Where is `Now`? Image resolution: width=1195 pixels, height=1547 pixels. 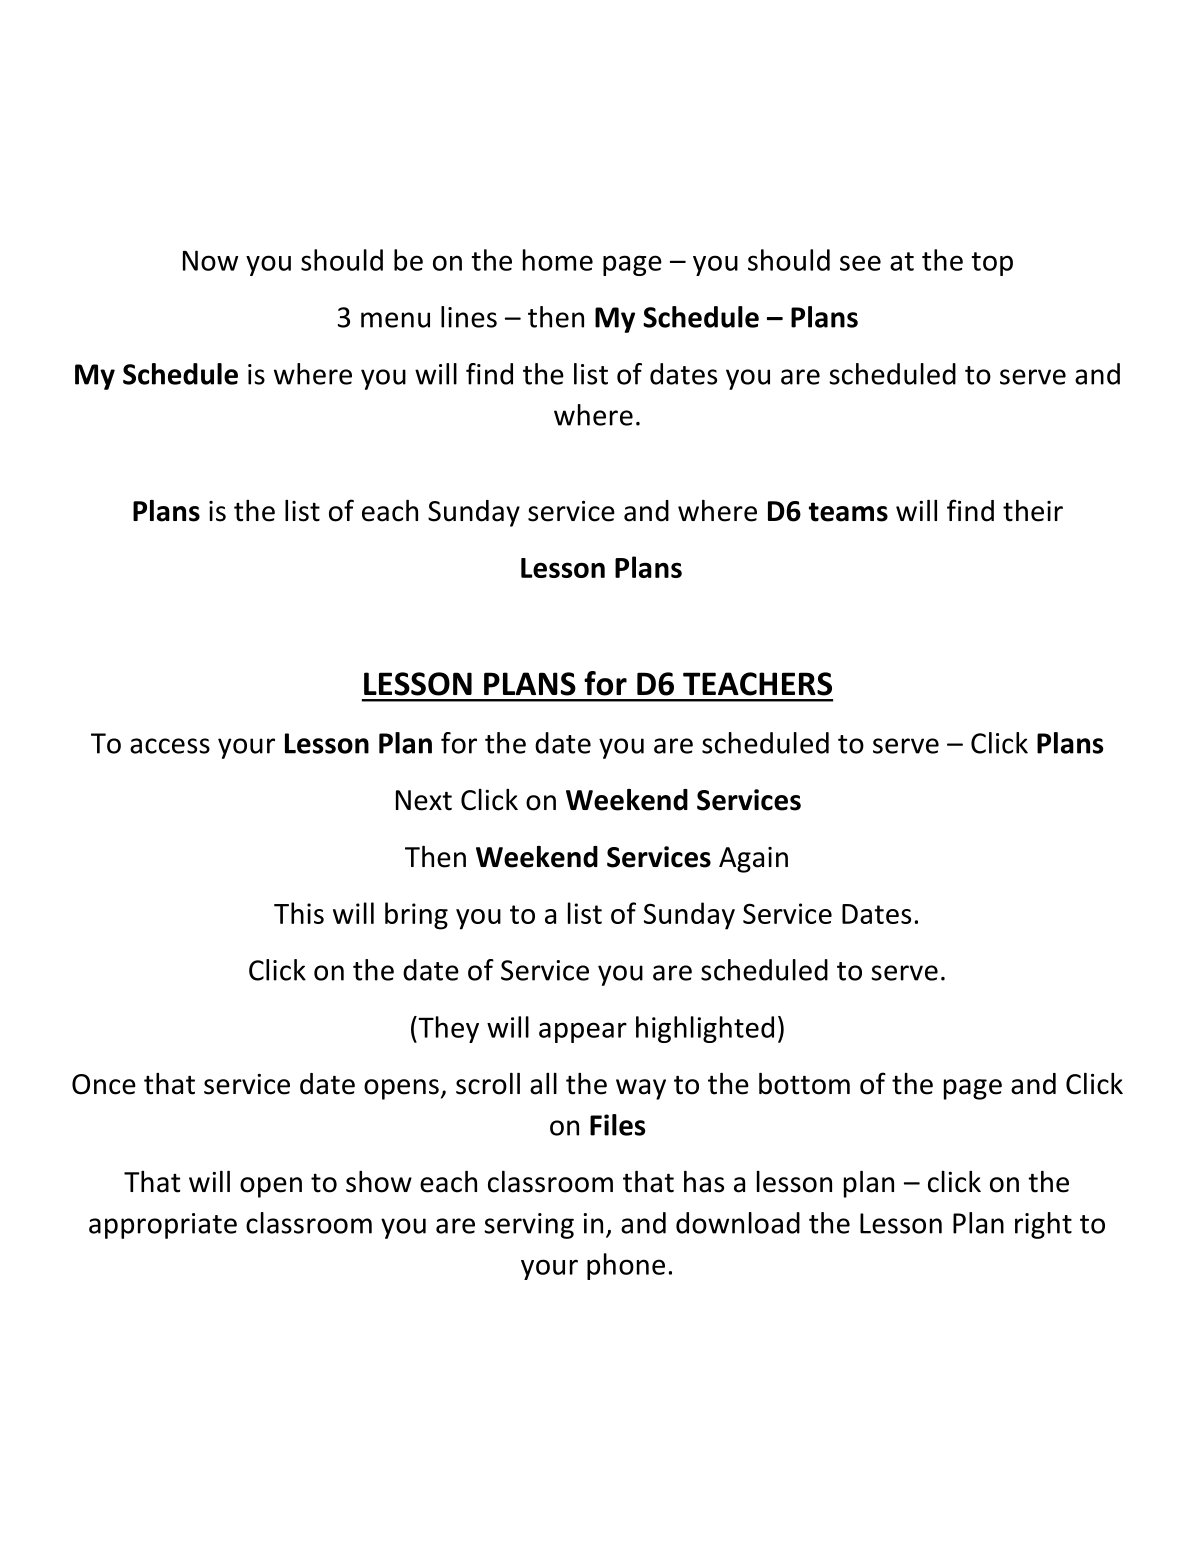 Now is located at coordinates (210, 260).
